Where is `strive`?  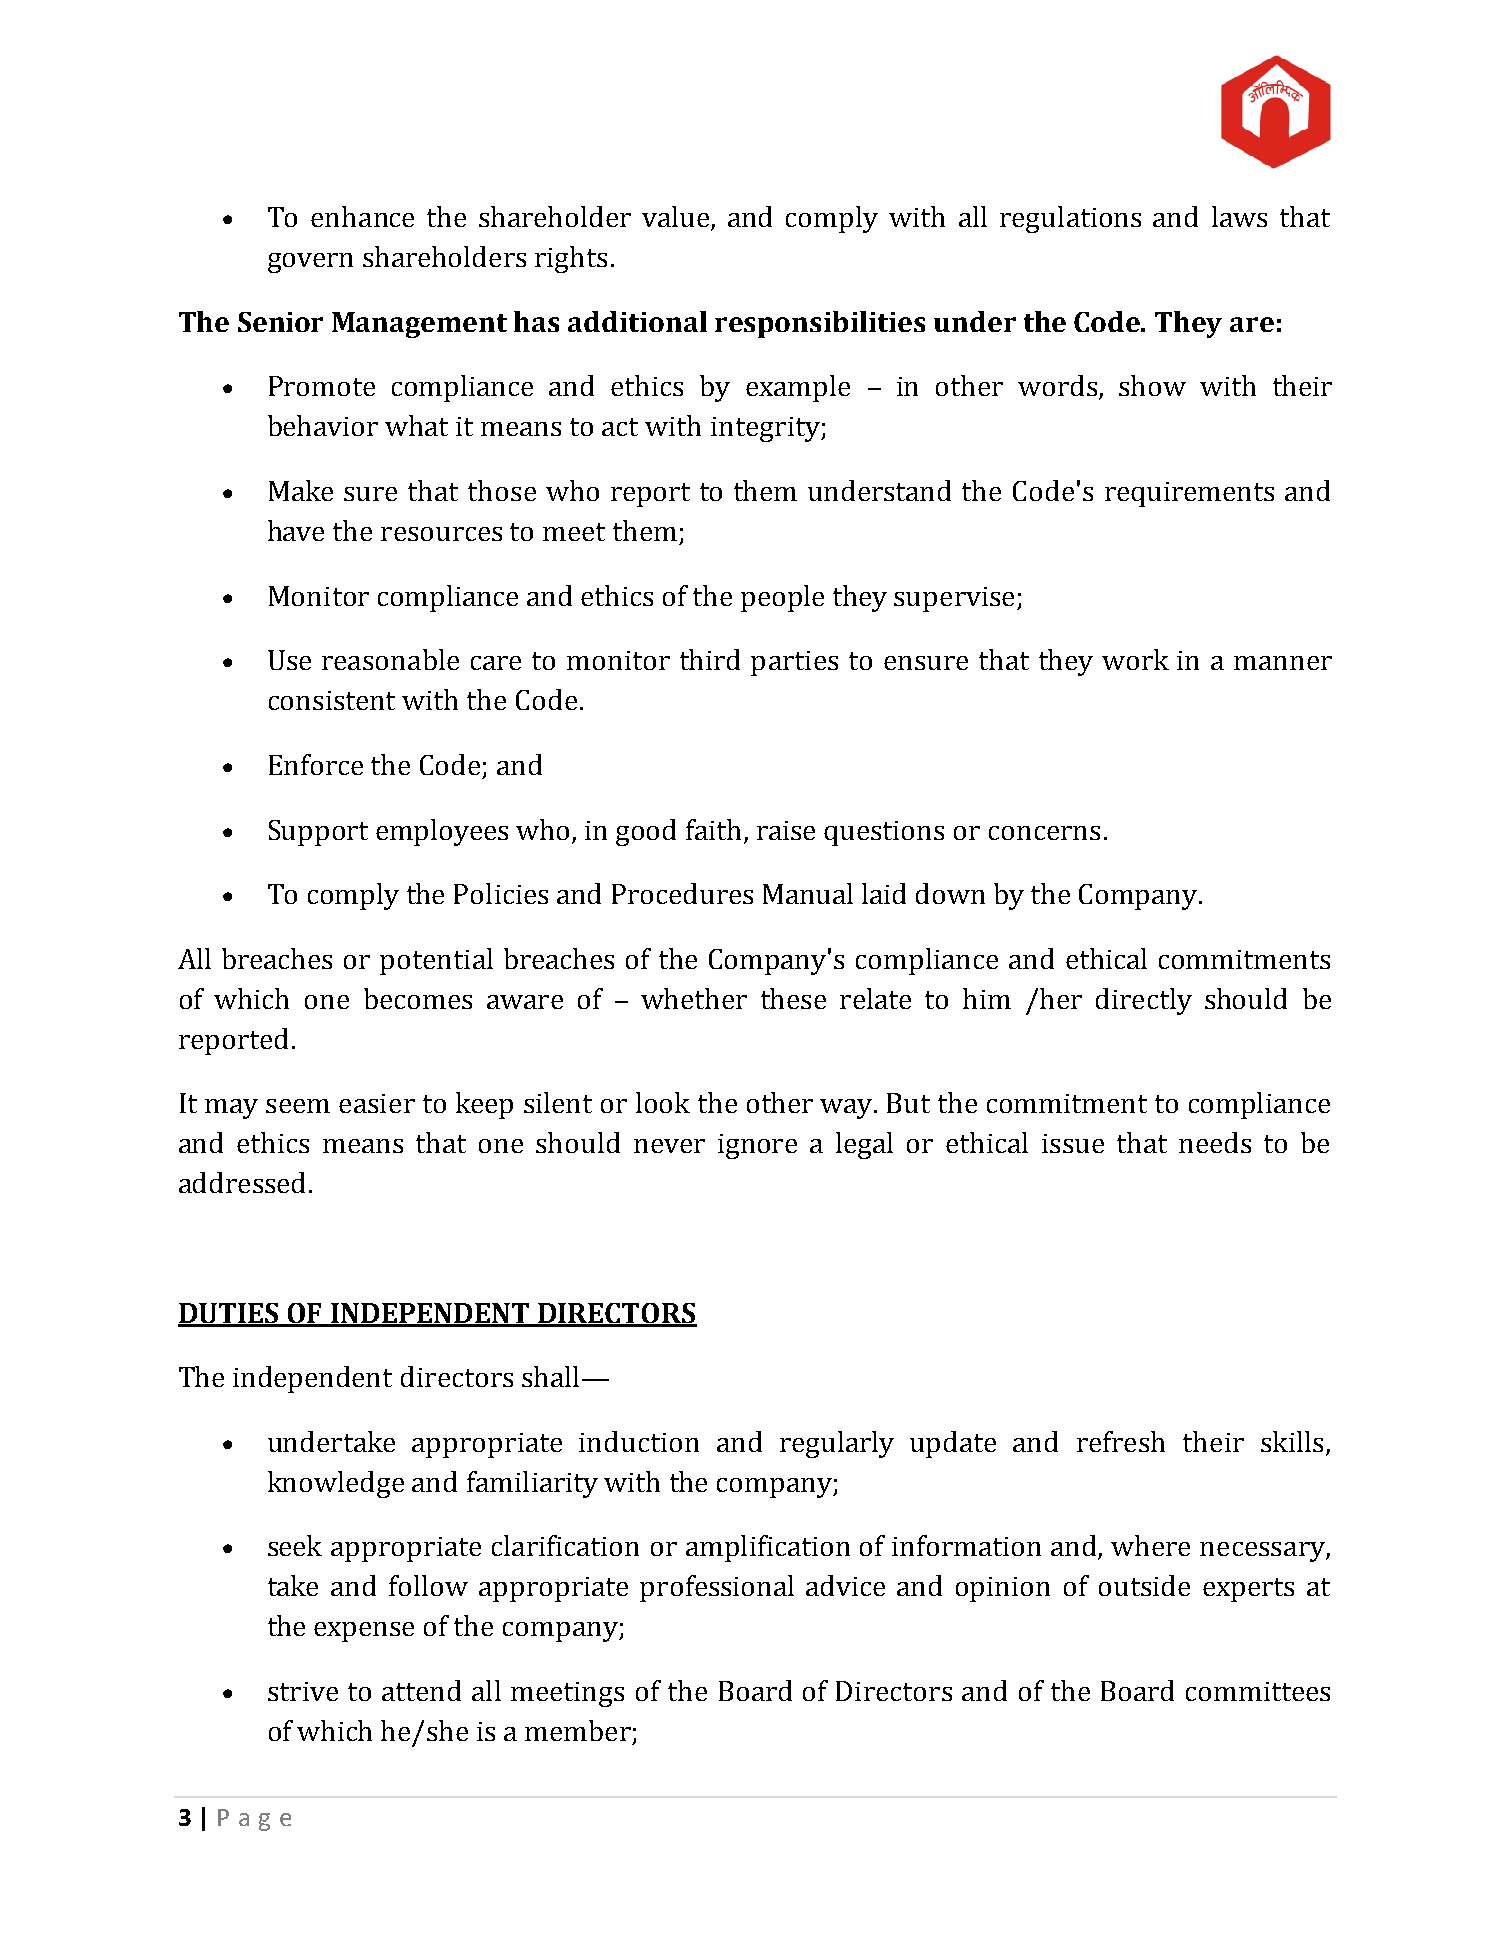
strive is located at coordinates (303, 1691).
